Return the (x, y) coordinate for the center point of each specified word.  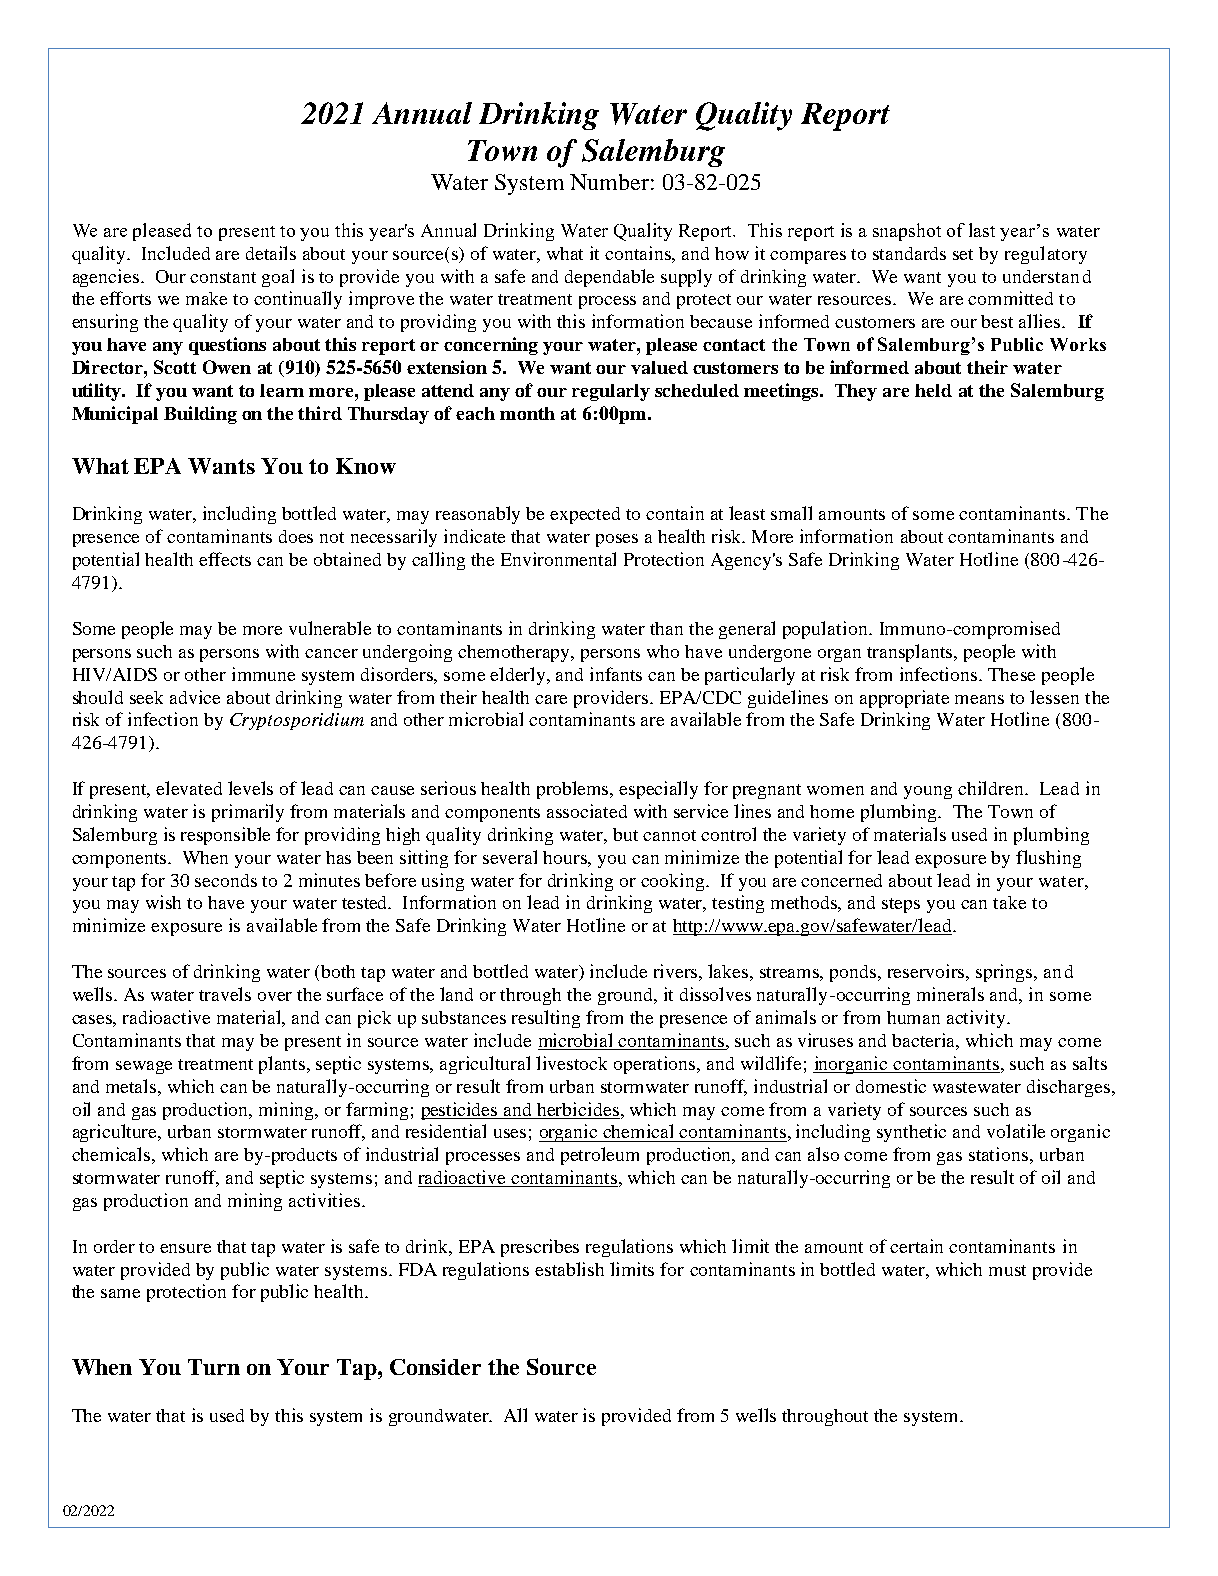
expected (585, 515)
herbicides (578, 1109)
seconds (226, 880)
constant (223, 277)
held (933, 390)
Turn (214, 1367)
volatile (1016, 1131)
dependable (609, 278)
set (963, 254)
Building (200, 415)
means (979, 699)
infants (616, 674)
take (1009, 902)
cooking (674, 882)
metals (132, 1086)
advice (195, 697)
